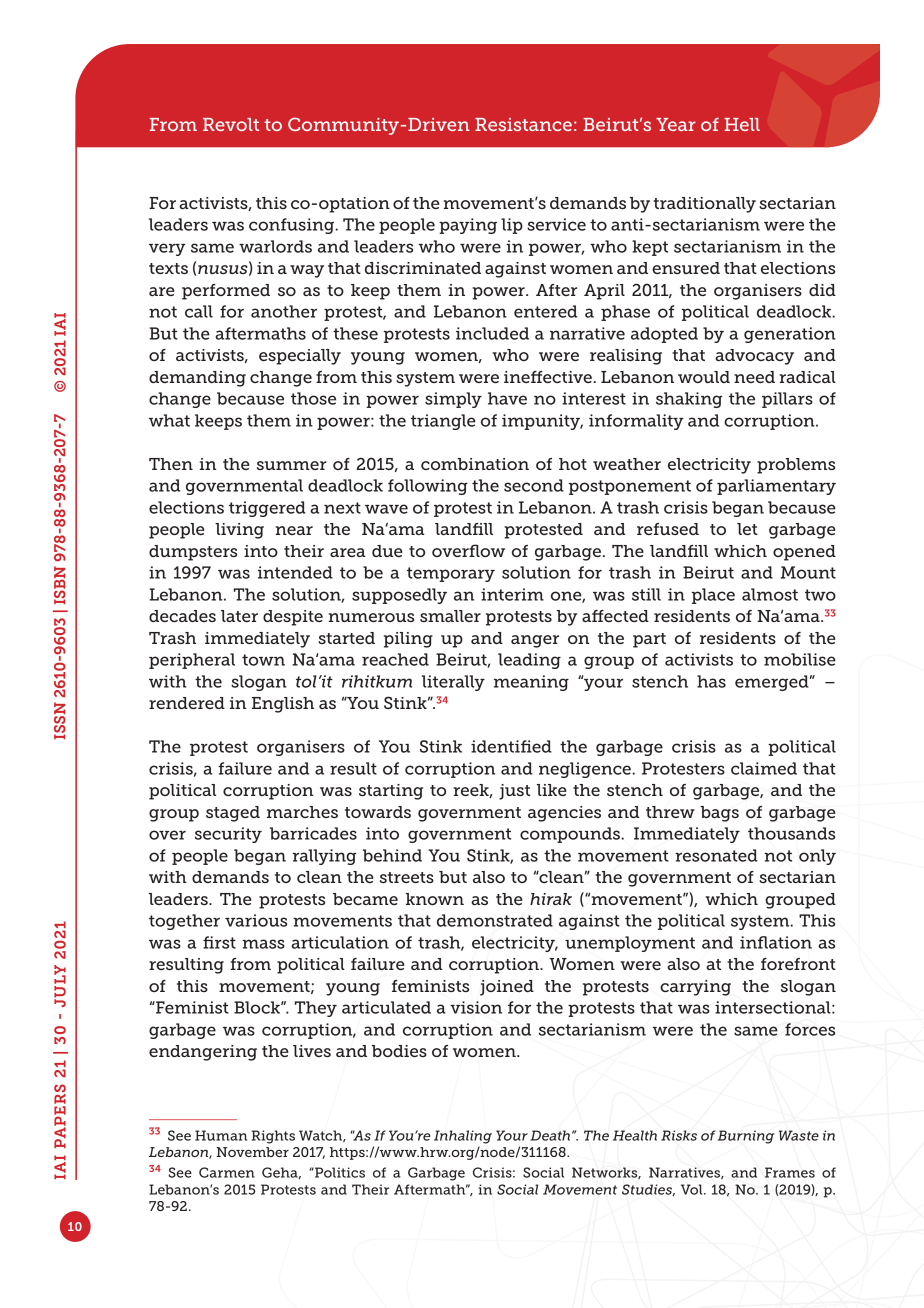 Image resolution: width=924 pixels, height=1308 pixels. I want to click on staged, so click(233, 814).
